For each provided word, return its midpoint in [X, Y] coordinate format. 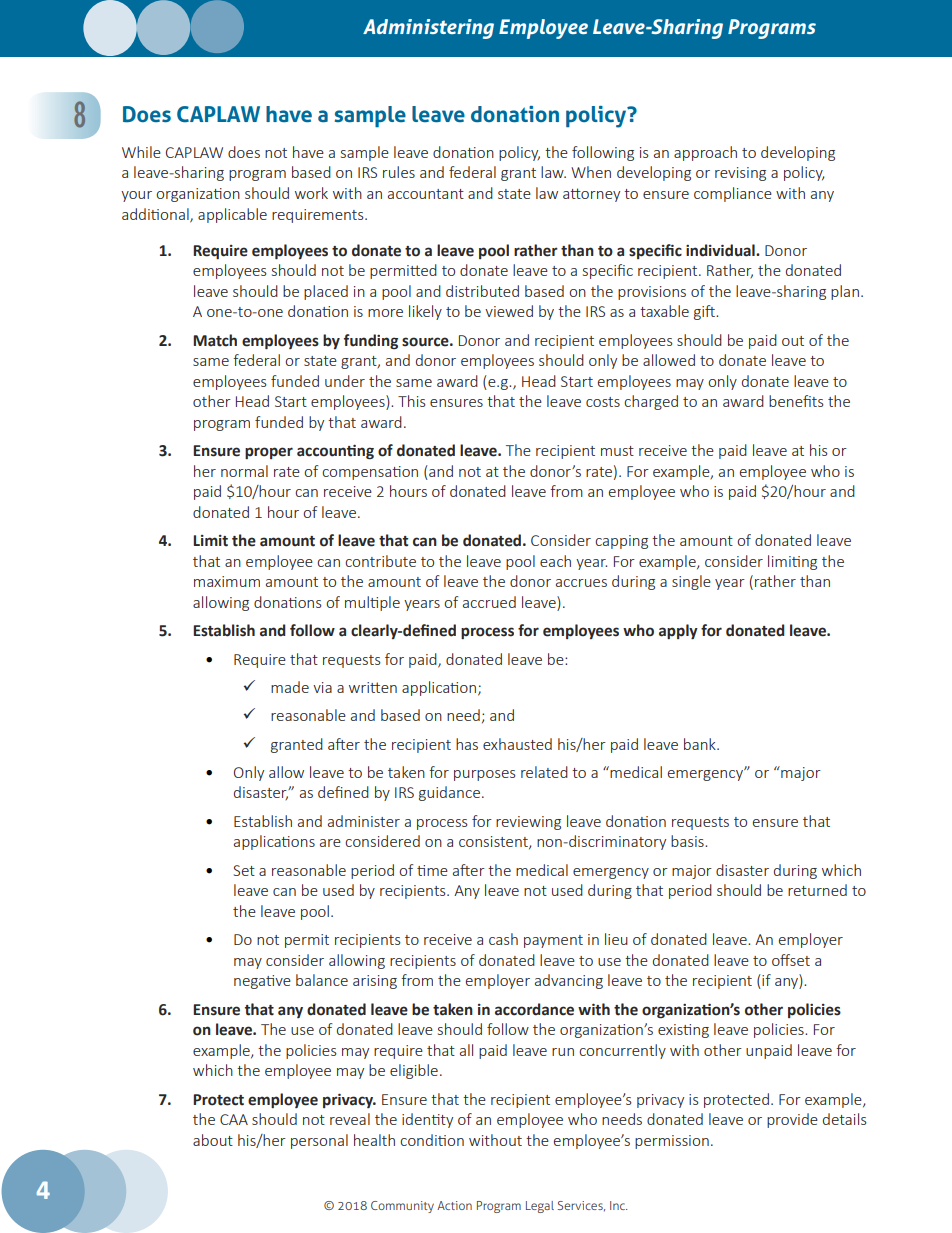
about [213, 1140]
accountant [426, 194]
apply [678, 632]
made [290, 687]
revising [740, 174]
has [467, 744]
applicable [232, 215]
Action [454, 1205]
